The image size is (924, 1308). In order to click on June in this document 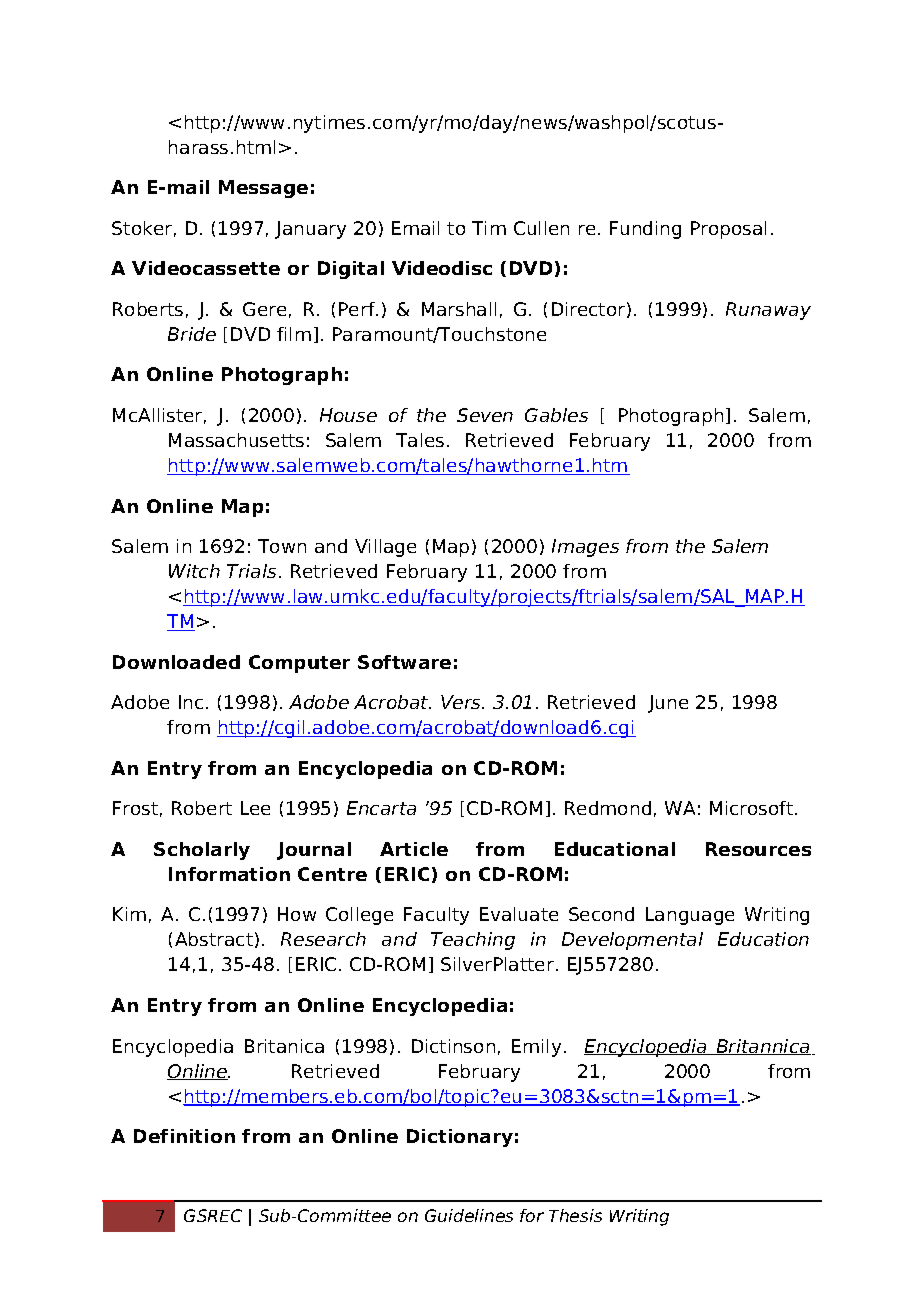, I will do `click(668, 704)`.
